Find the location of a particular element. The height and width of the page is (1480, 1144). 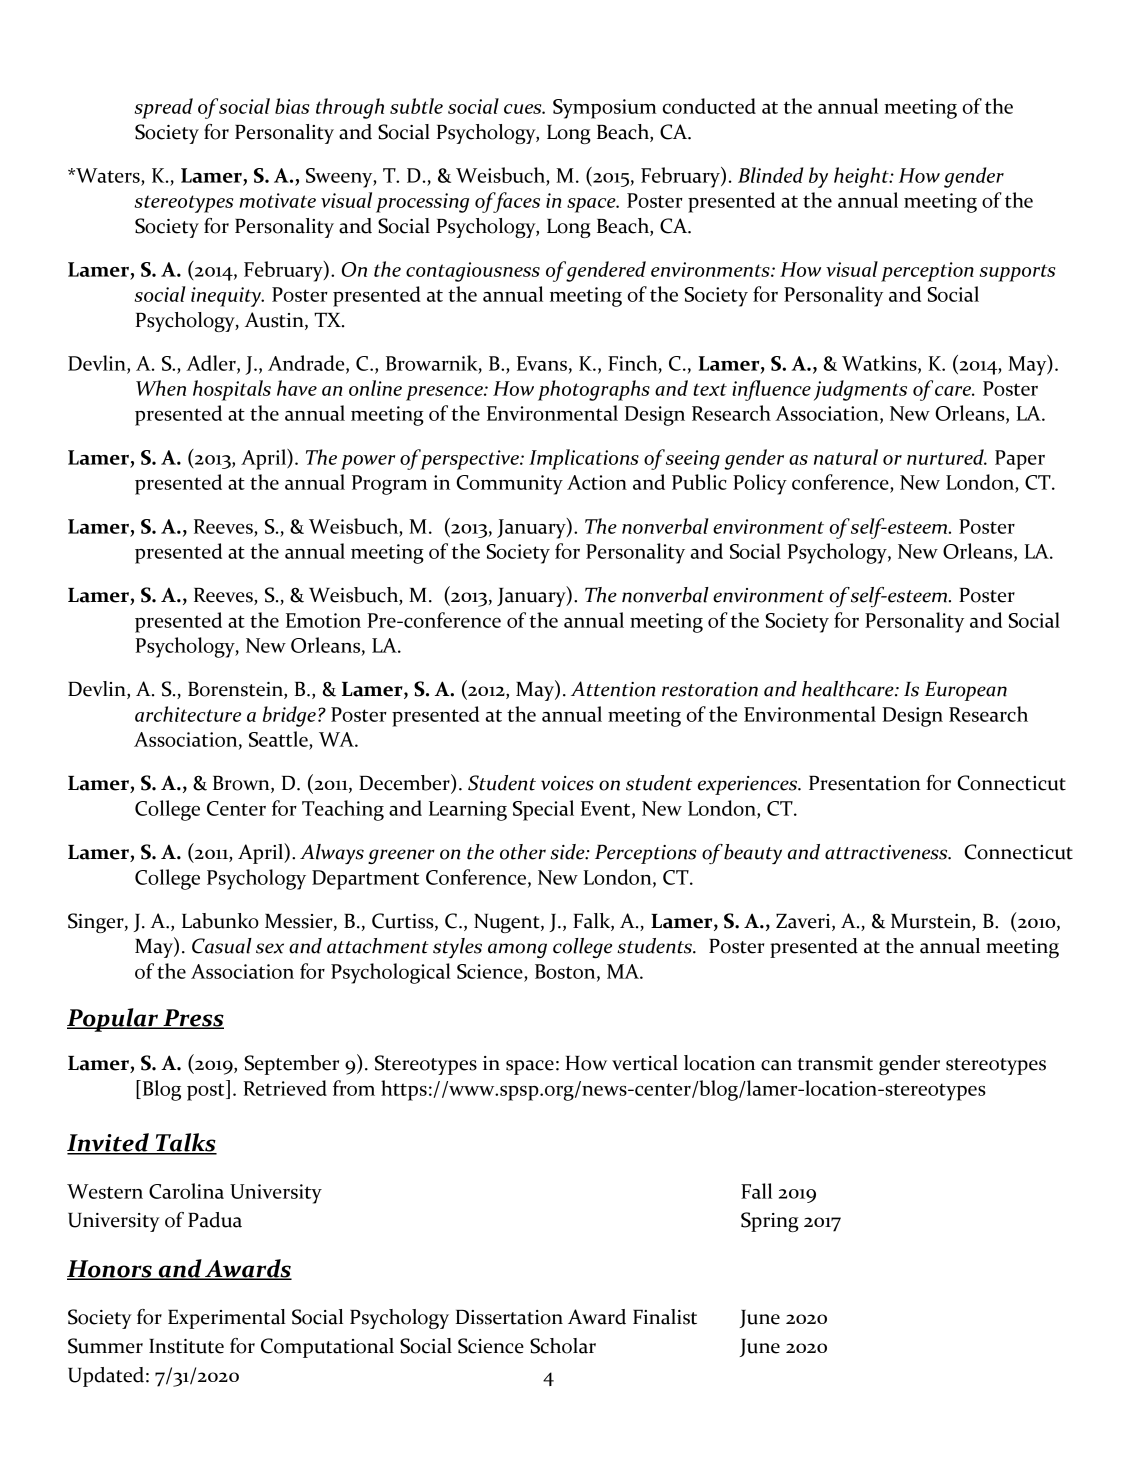

Attention is located at coordinates (613, 689).
